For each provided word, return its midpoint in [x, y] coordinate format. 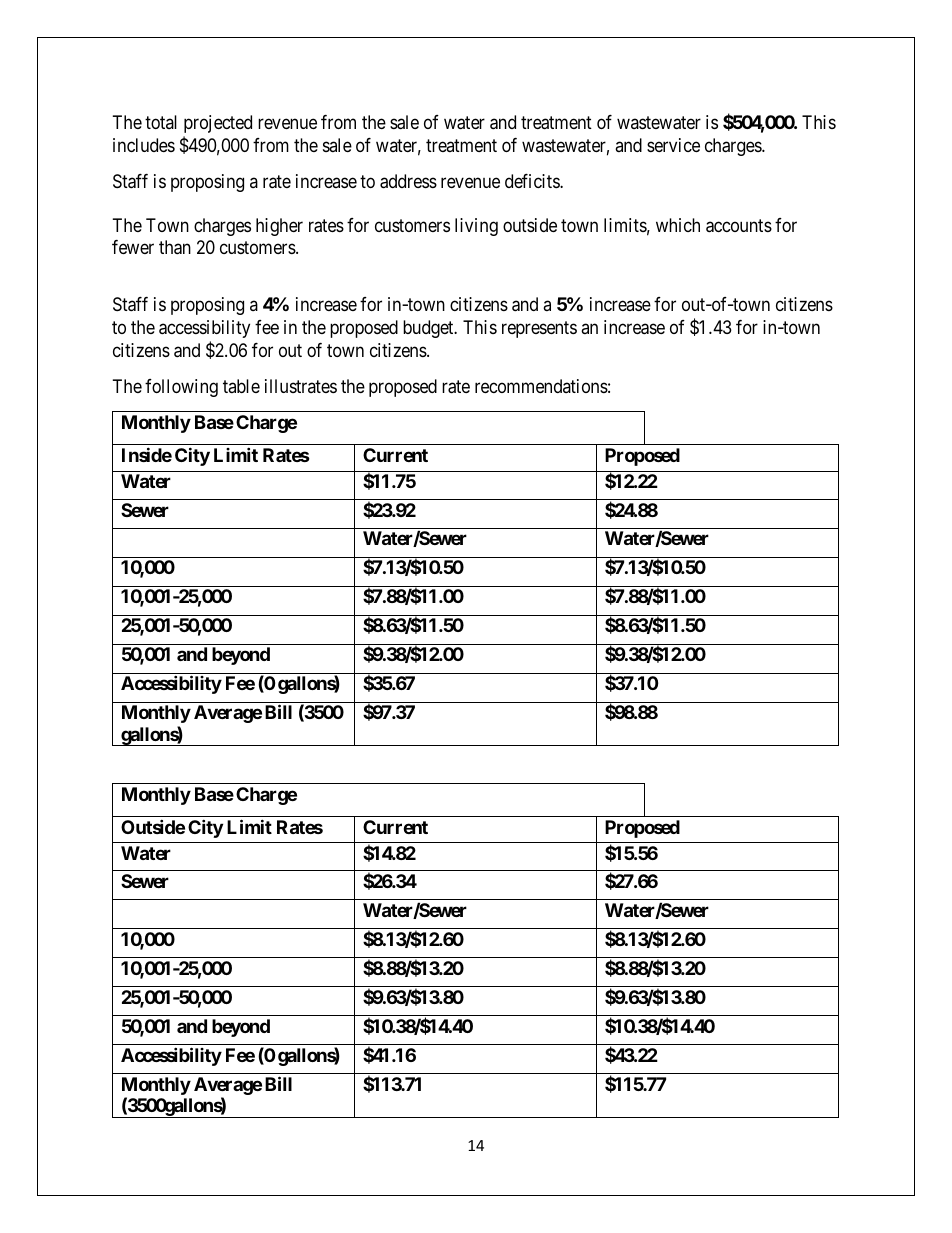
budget [429, 329]
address [408, 181]
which [678, 225]
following [181, 388]
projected [218, 124]
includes [144, 145]
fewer [133, 247]
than [175, 247]
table [241, 386]
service [673, 145]
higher [279, 227]
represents [539, 329]
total [161, 122]
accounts [739, 226]
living [476, 227]
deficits [533, 181]
